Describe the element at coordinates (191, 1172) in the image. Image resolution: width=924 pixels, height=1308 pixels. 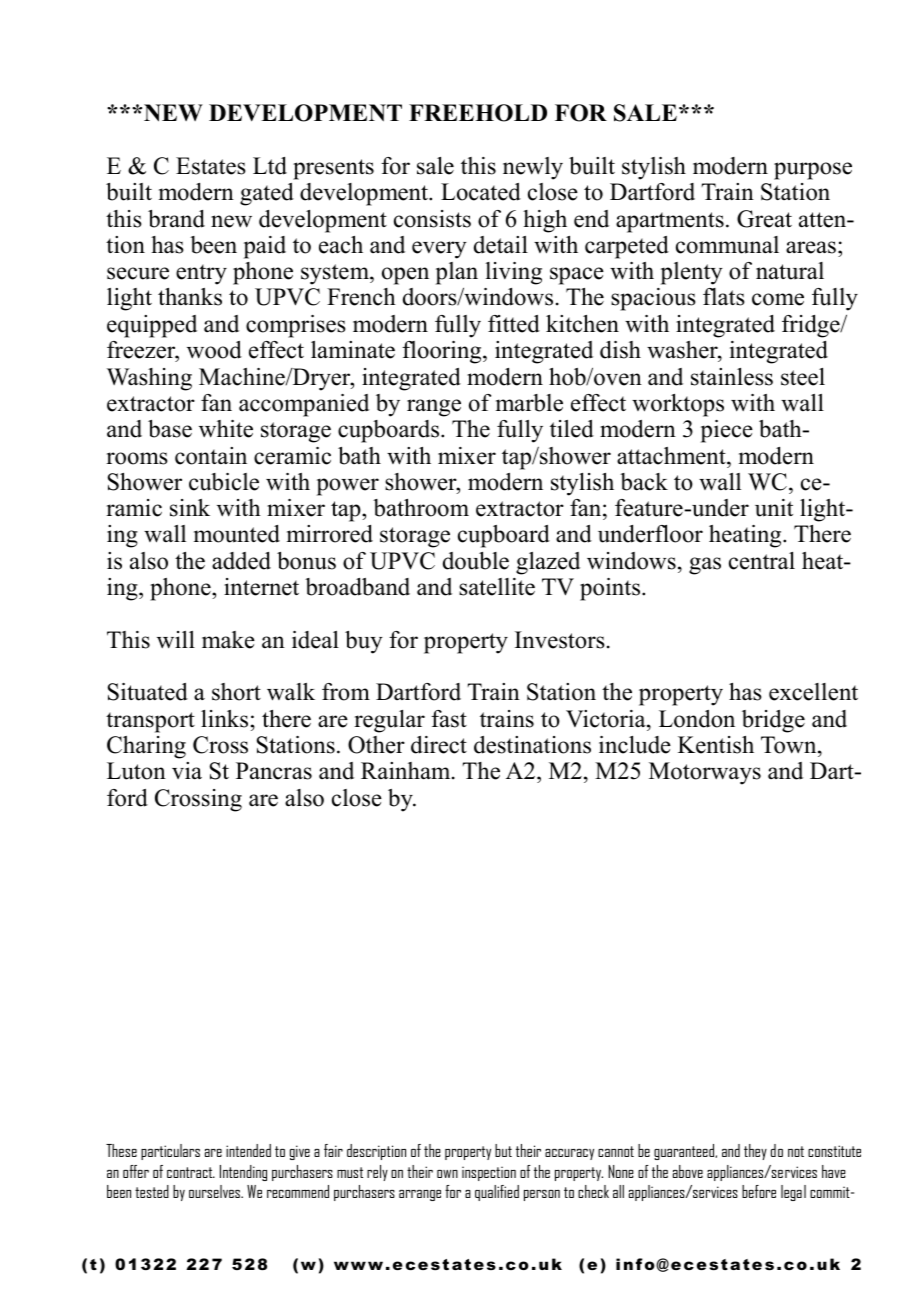
I see `contract` at that location.
